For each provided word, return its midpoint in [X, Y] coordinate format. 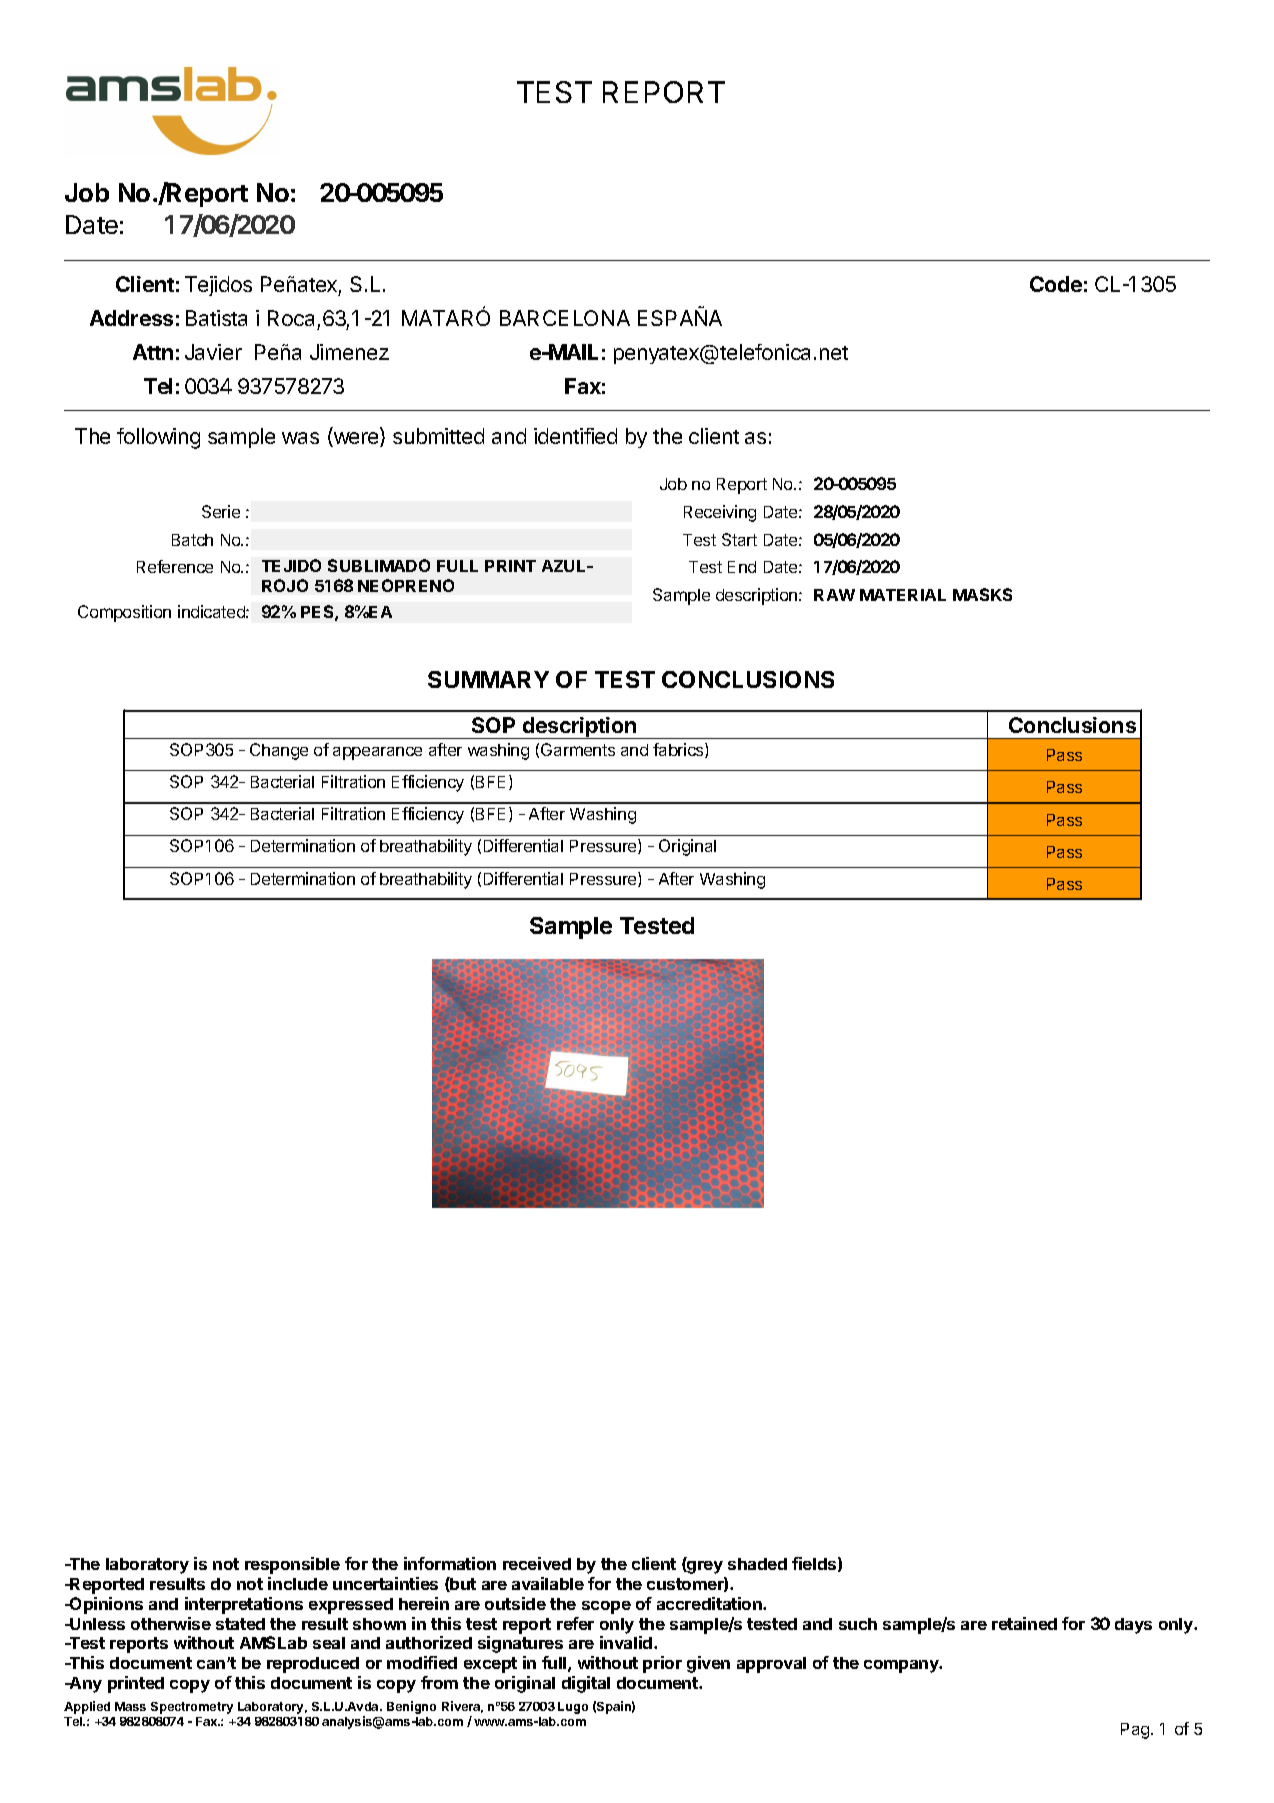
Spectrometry [192, 1708]
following [158, 438]
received [537, 1563]
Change [279, 751]
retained [1024, 1623]
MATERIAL [903, 595]
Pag [1136, 1731]
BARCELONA [565, 318]
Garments [578, 749]
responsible [292, 1565]
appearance [377, 753]
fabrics [679, 750]
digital [586, 1684]
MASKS [982, 594]
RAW [834, 595]
